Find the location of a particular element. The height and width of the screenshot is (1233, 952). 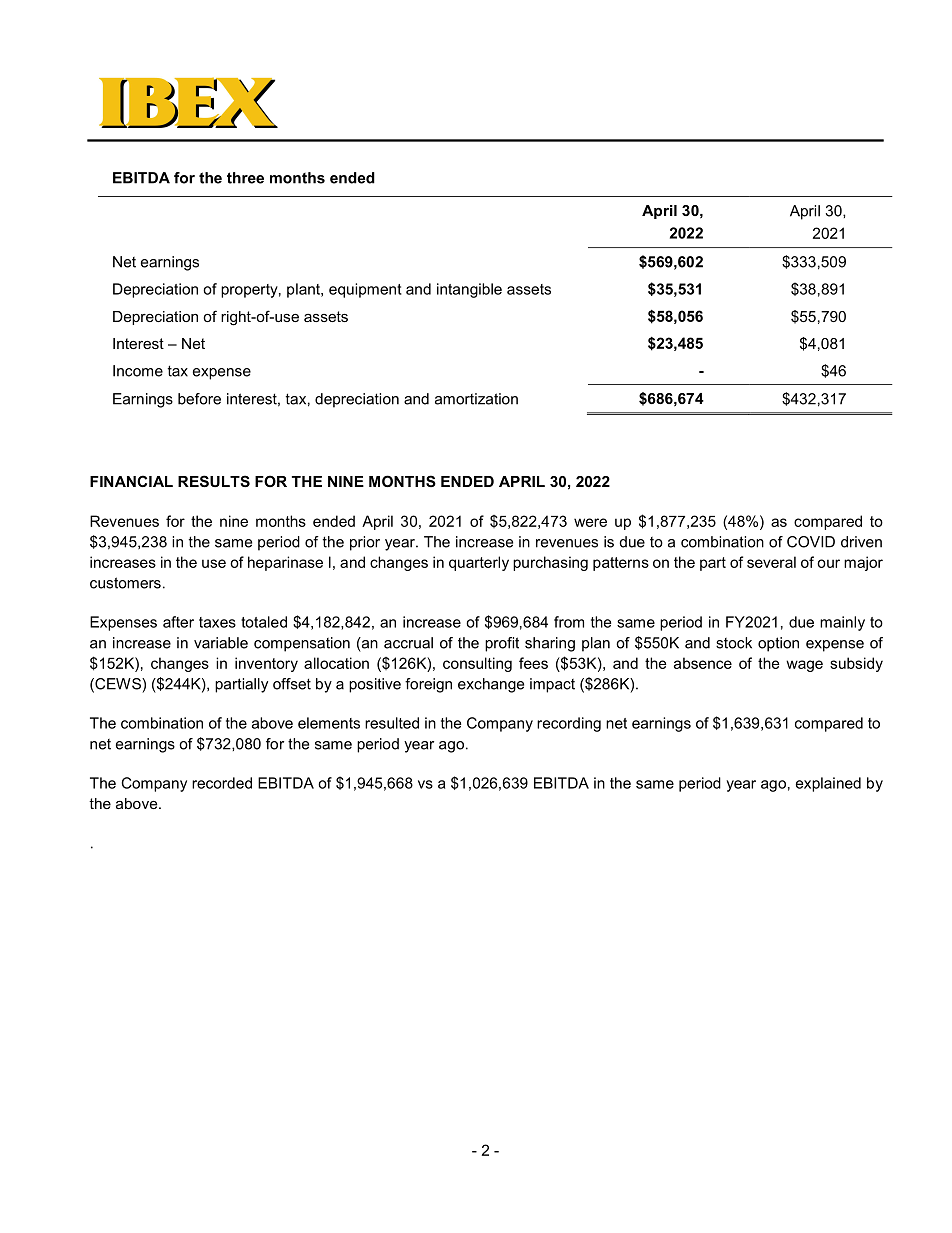

Income is located at coordinates (138, 371).
